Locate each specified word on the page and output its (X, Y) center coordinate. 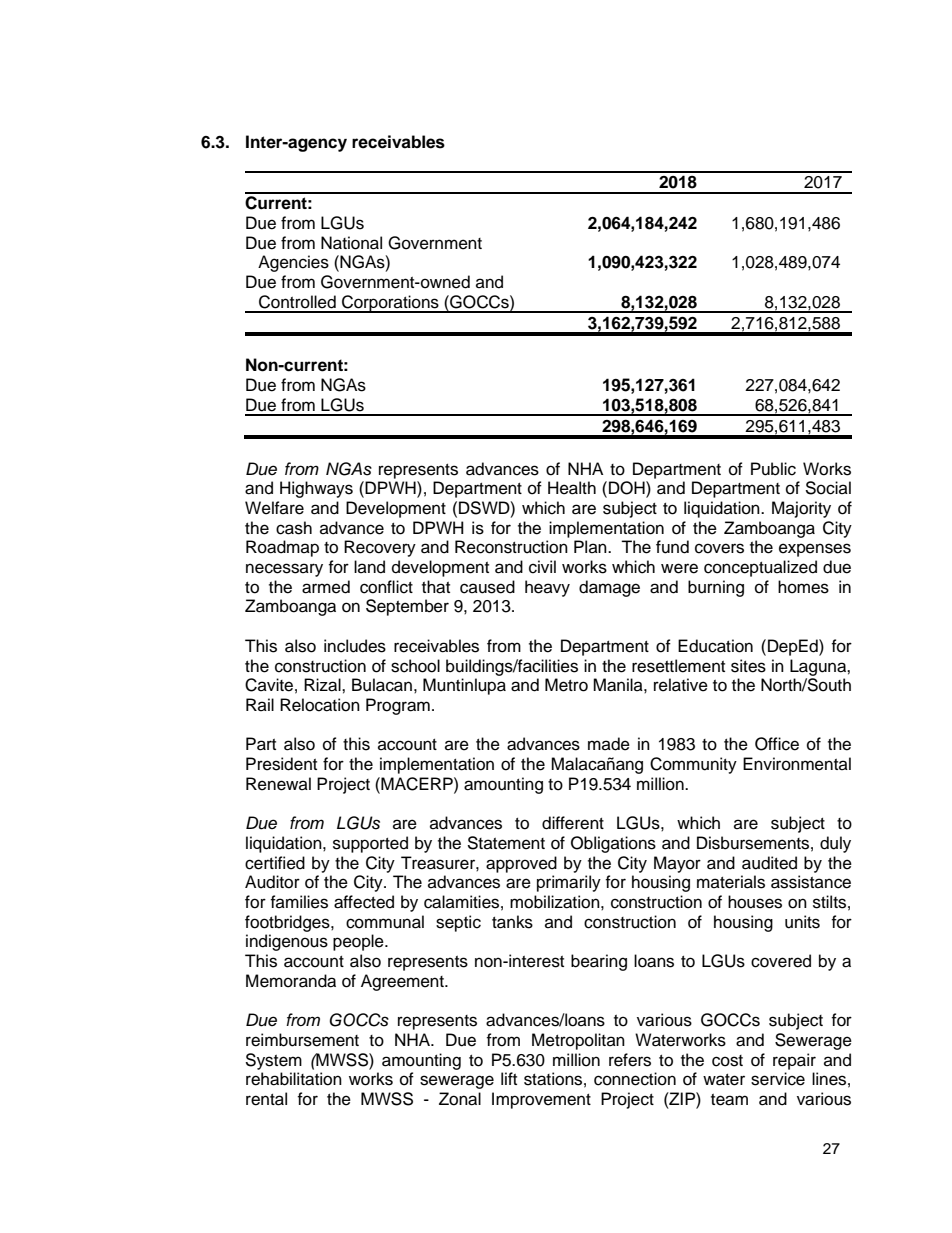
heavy (547, 588)
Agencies (293, 263)
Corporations (390, 304)
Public (773, 469)
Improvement (541, 1100)
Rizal (323, 685)
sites (748, 666)
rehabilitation (294, 1079)
